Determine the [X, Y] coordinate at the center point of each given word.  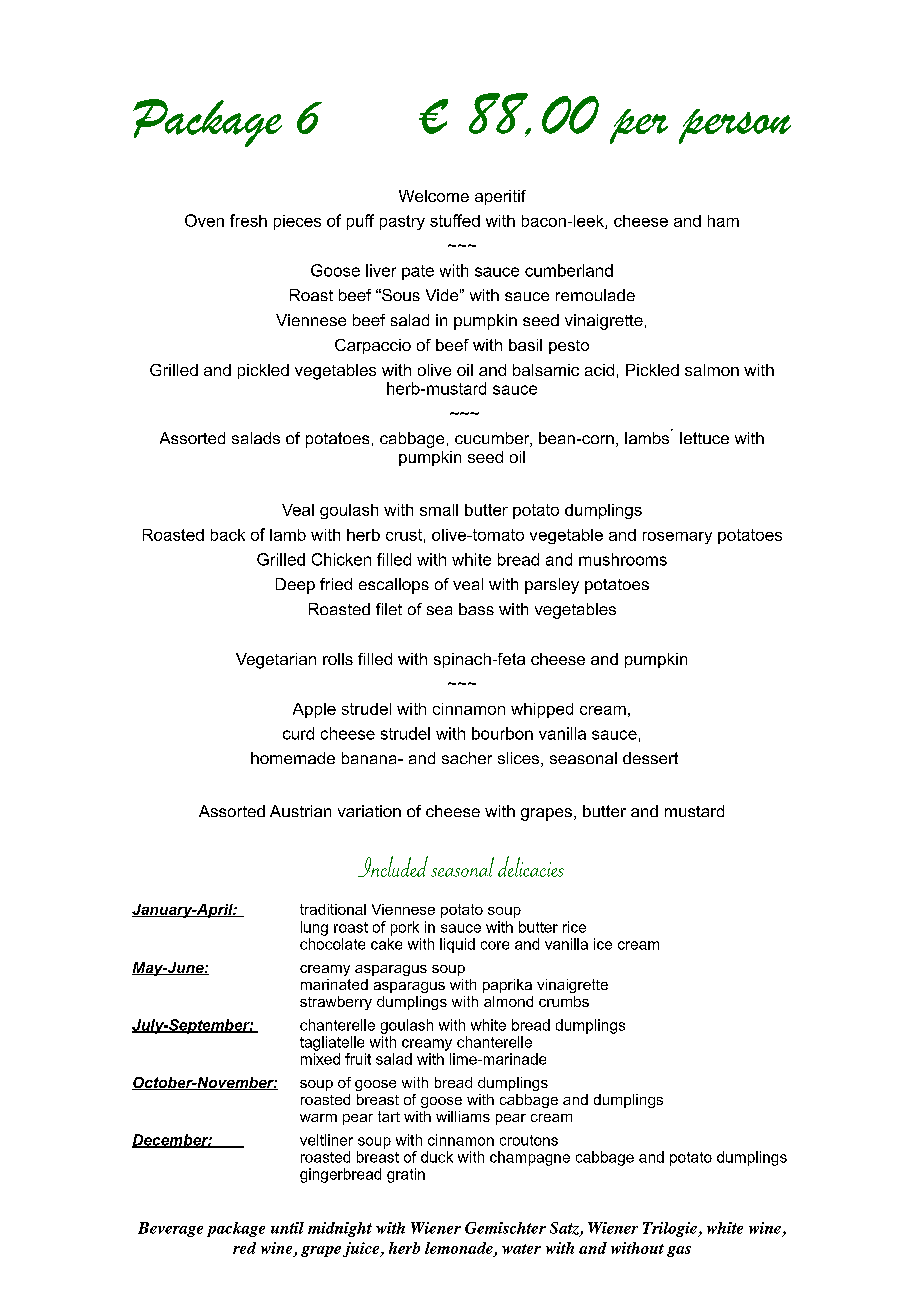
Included [393, 866]
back [228, 535]
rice [574, 927]
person [735, 126]
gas [679, 1251]
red [244, 1248]
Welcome [434, 196]
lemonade [459, 1248]
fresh [248, 220]
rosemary [677, 538]
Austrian [300, 811]
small [439, 510]
